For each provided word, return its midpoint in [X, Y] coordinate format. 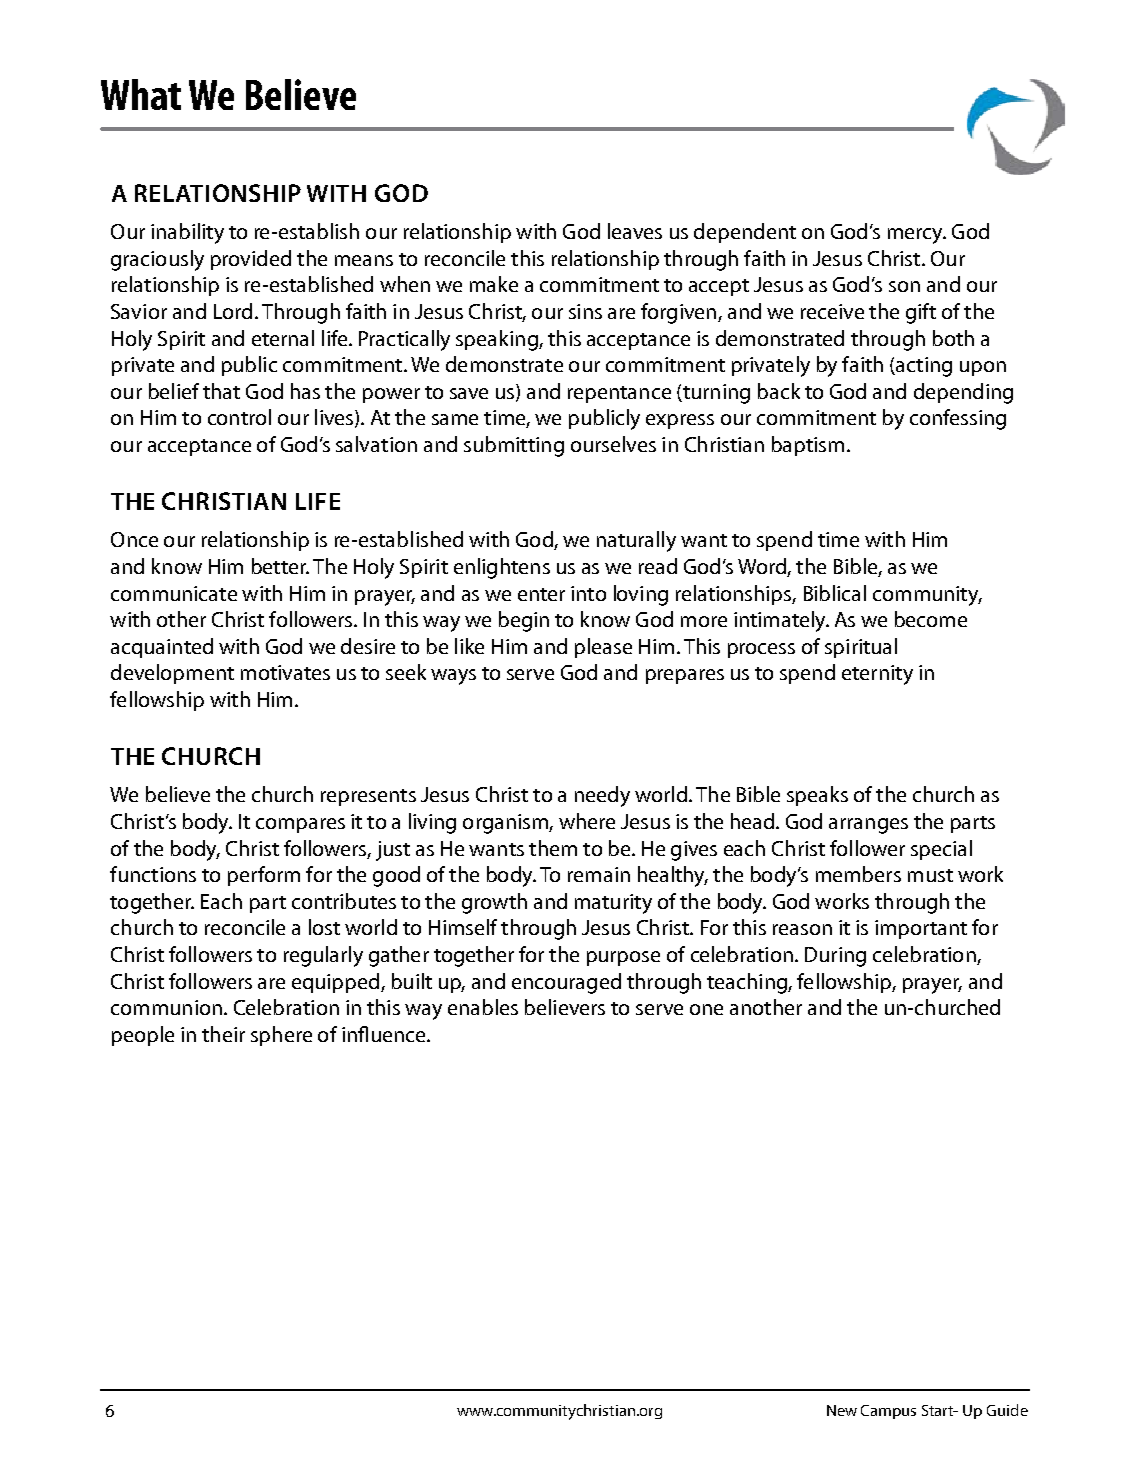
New [842, 1410]
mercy [916, 236]
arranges [868, 826]
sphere [281, 1036]
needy [602, 796]
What [141, 94]
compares [300, 825]
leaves [635, 231]
